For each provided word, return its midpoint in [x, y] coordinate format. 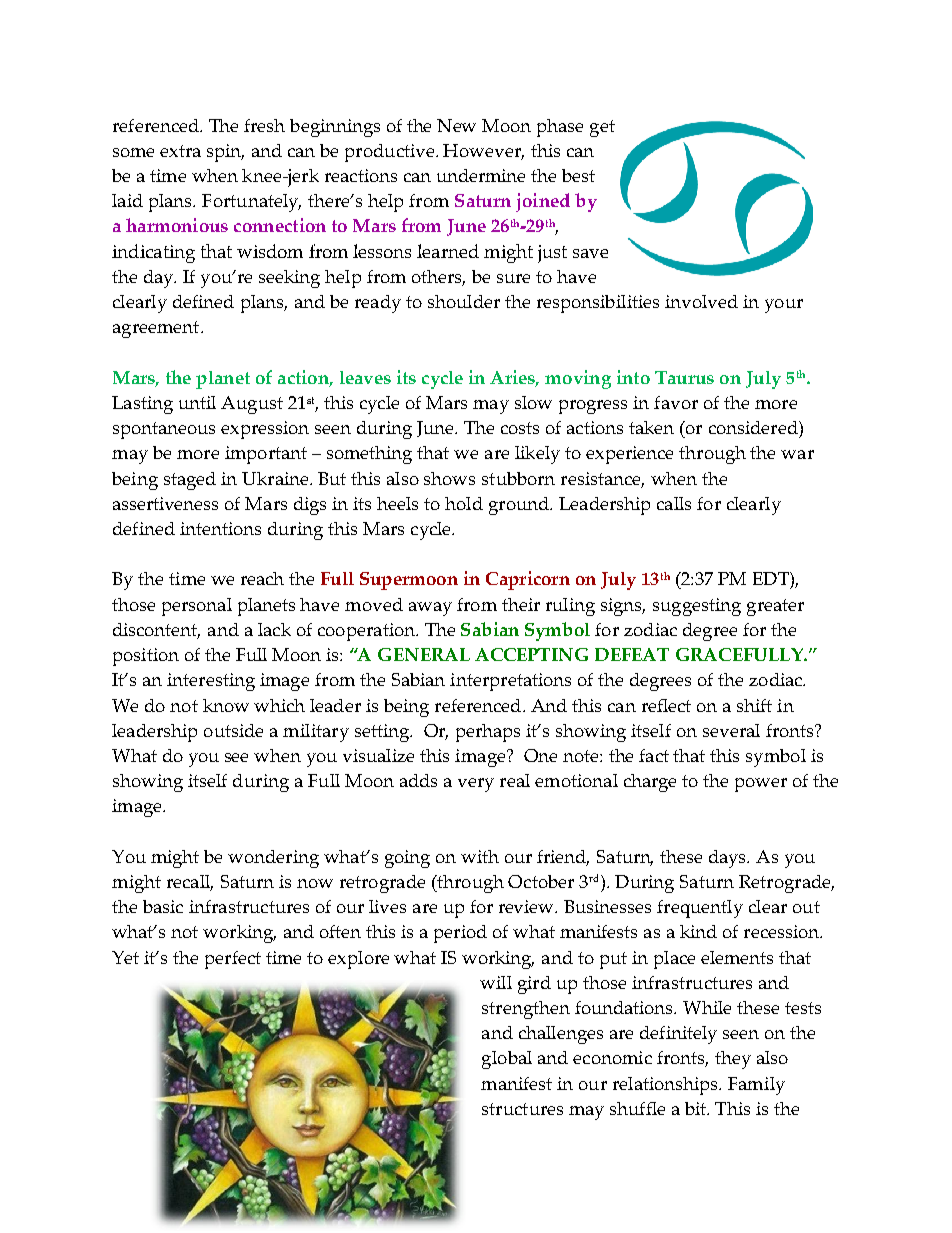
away [430, 609]
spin [225, 153]
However [483, 152]
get [602, 128]
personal [197, 607]
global [507, 1060]
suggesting [697, 607]
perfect [233, 960]
